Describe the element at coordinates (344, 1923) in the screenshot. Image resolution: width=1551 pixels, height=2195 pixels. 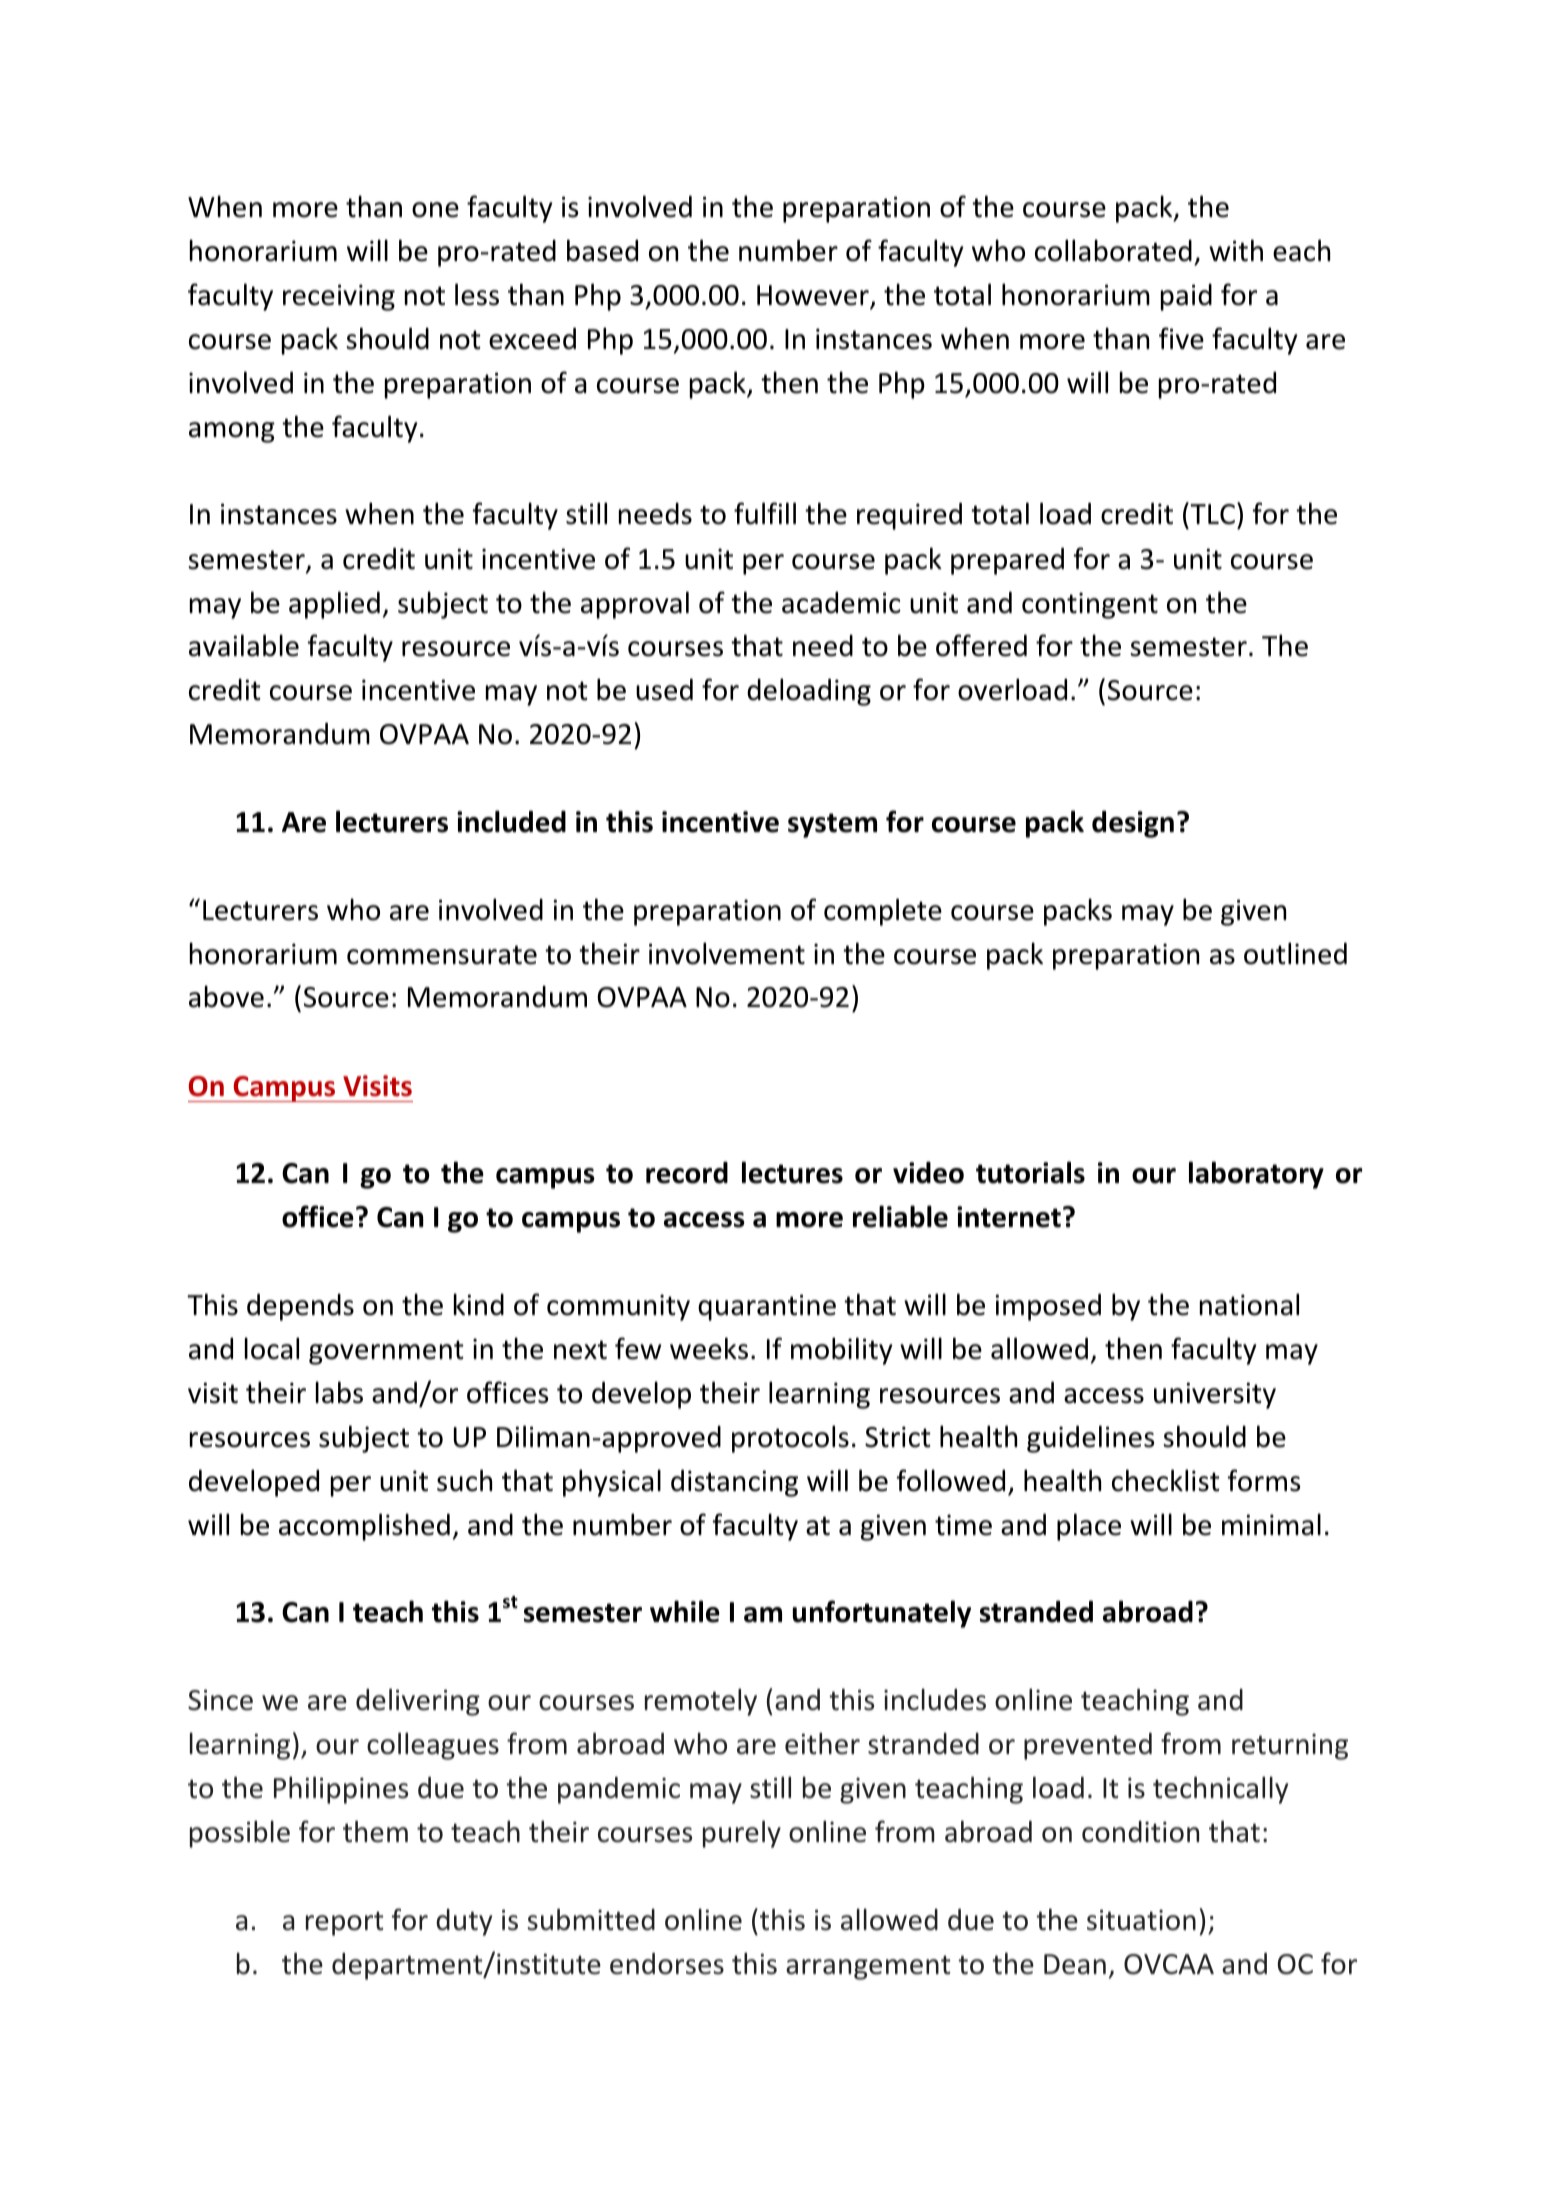
I see `report` at that location.
